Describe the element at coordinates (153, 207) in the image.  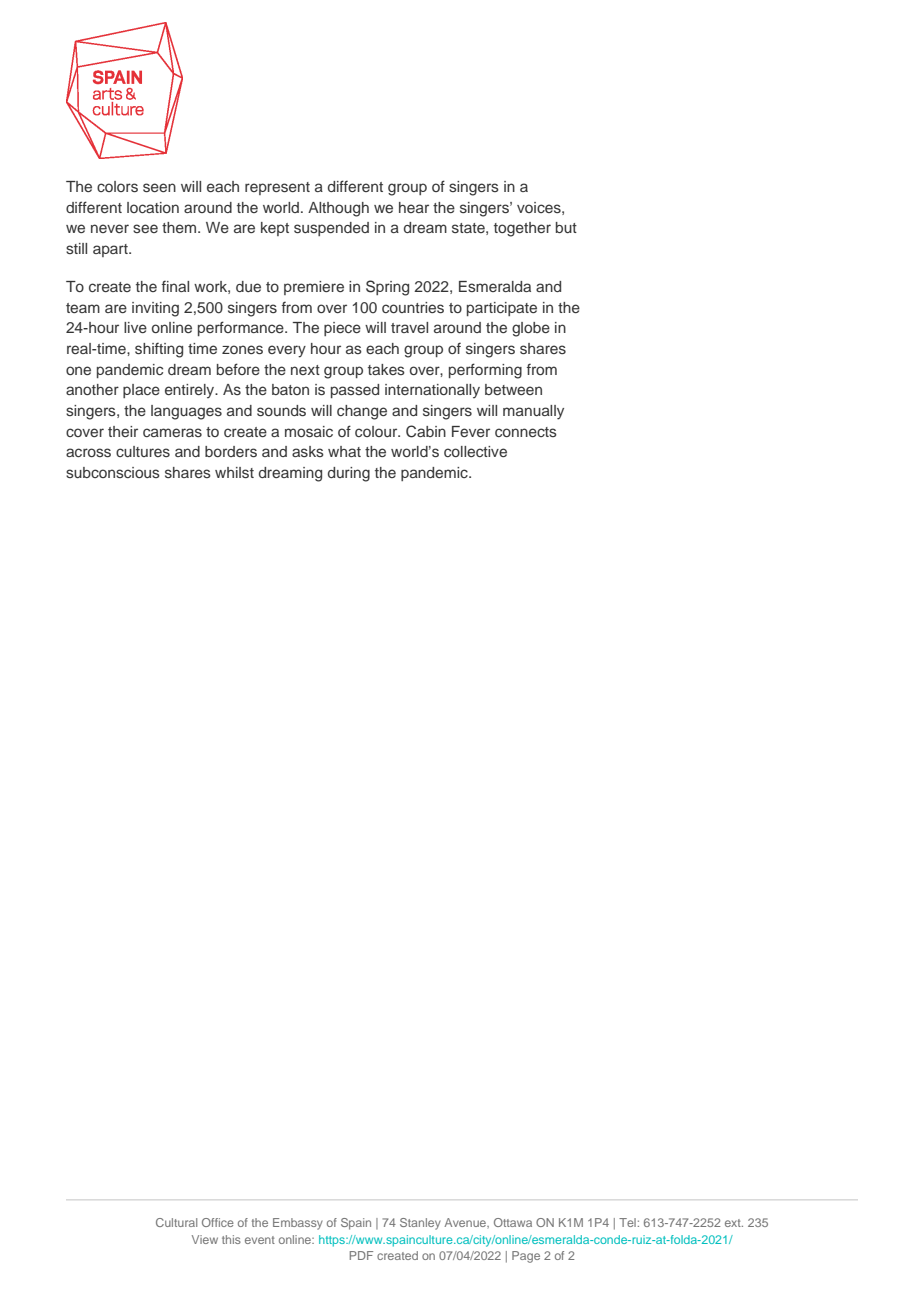
I see `location` at that location.
